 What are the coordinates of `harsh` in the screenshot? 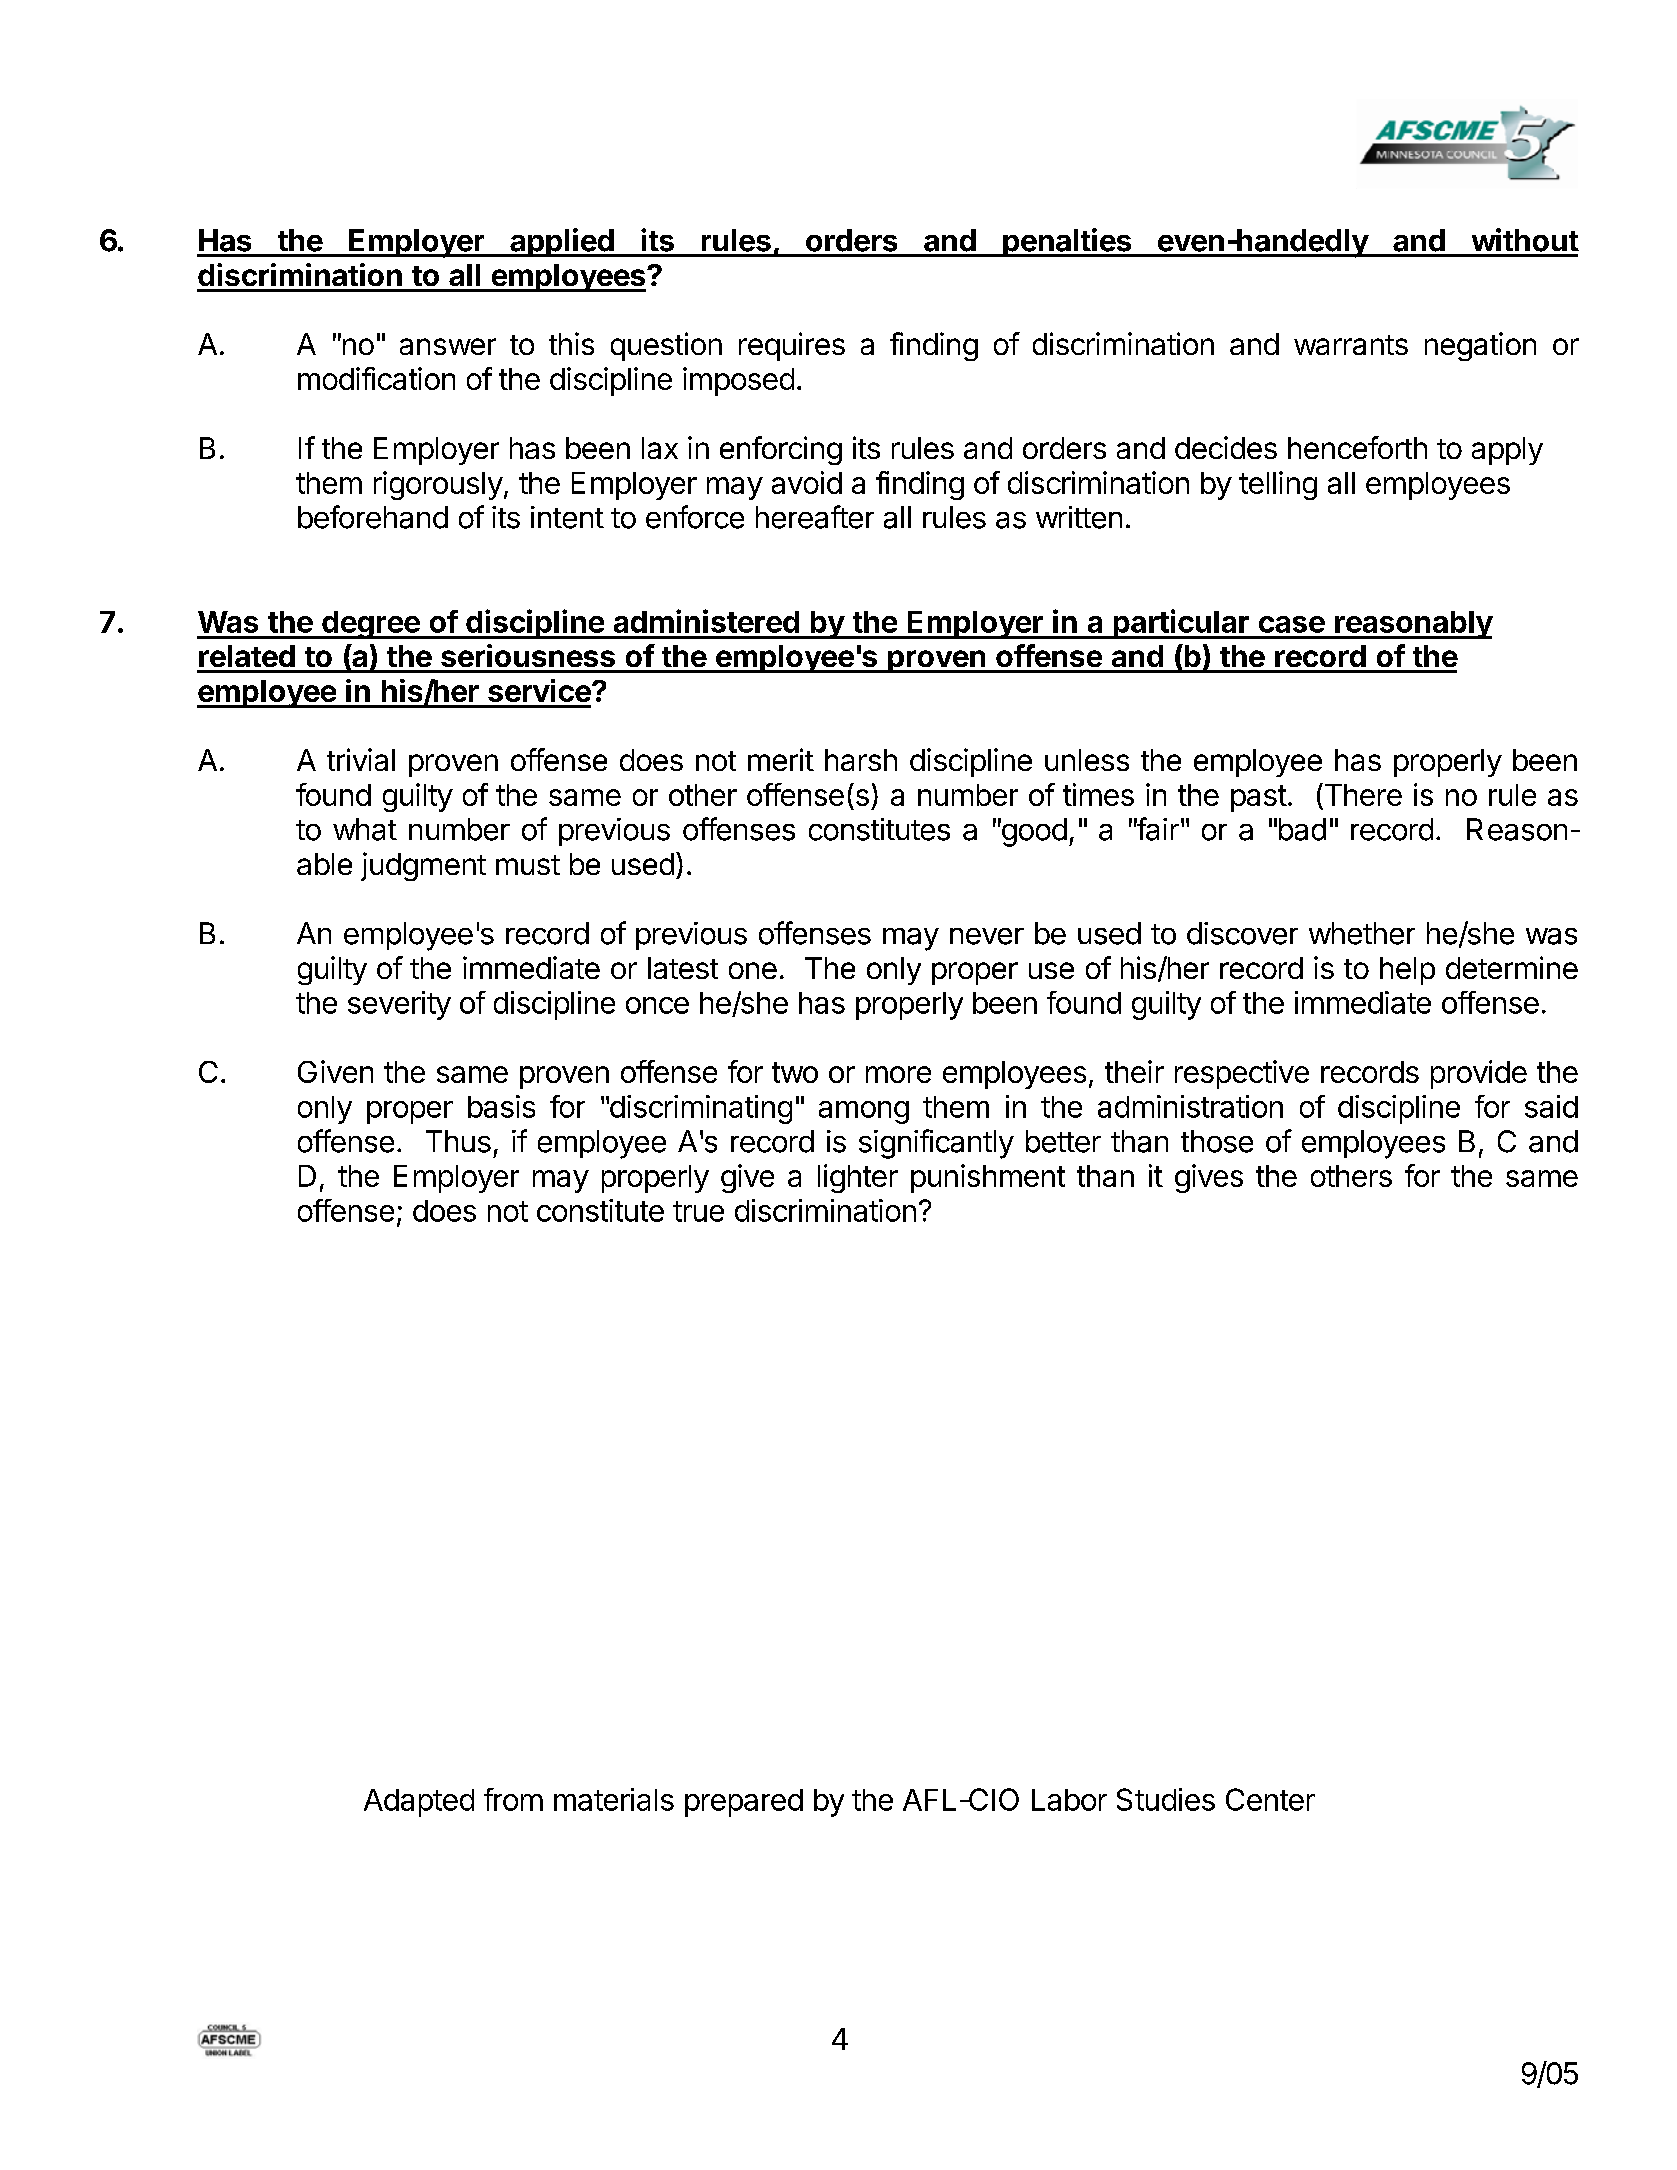 It's located at (861, 760).
